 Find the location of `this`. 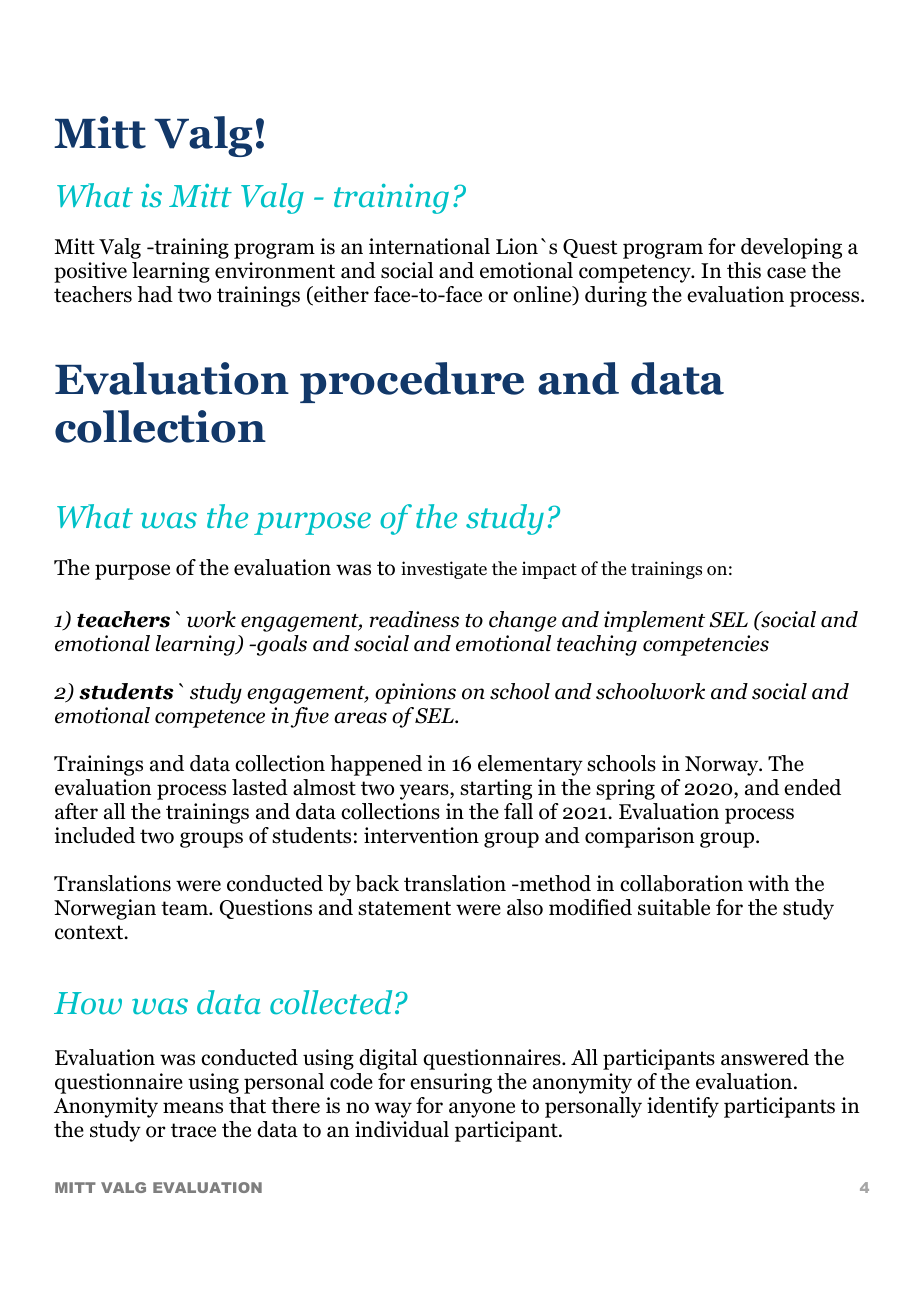

this is located at coordinates (744, 270).
